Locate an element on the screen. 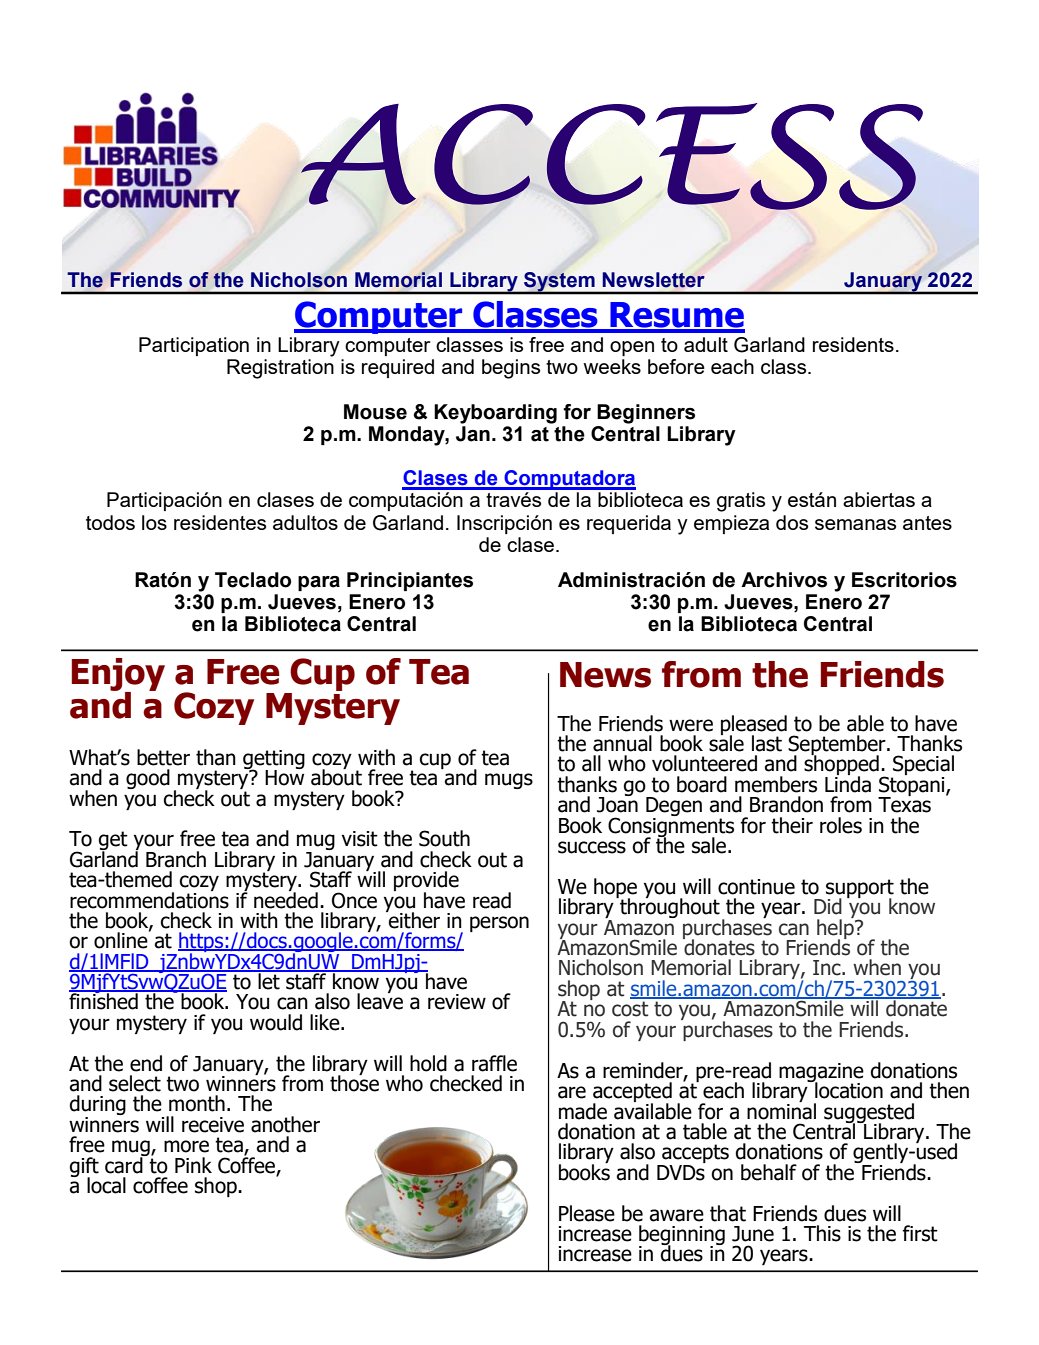  Pink is located at coordinates (193, 1165).
